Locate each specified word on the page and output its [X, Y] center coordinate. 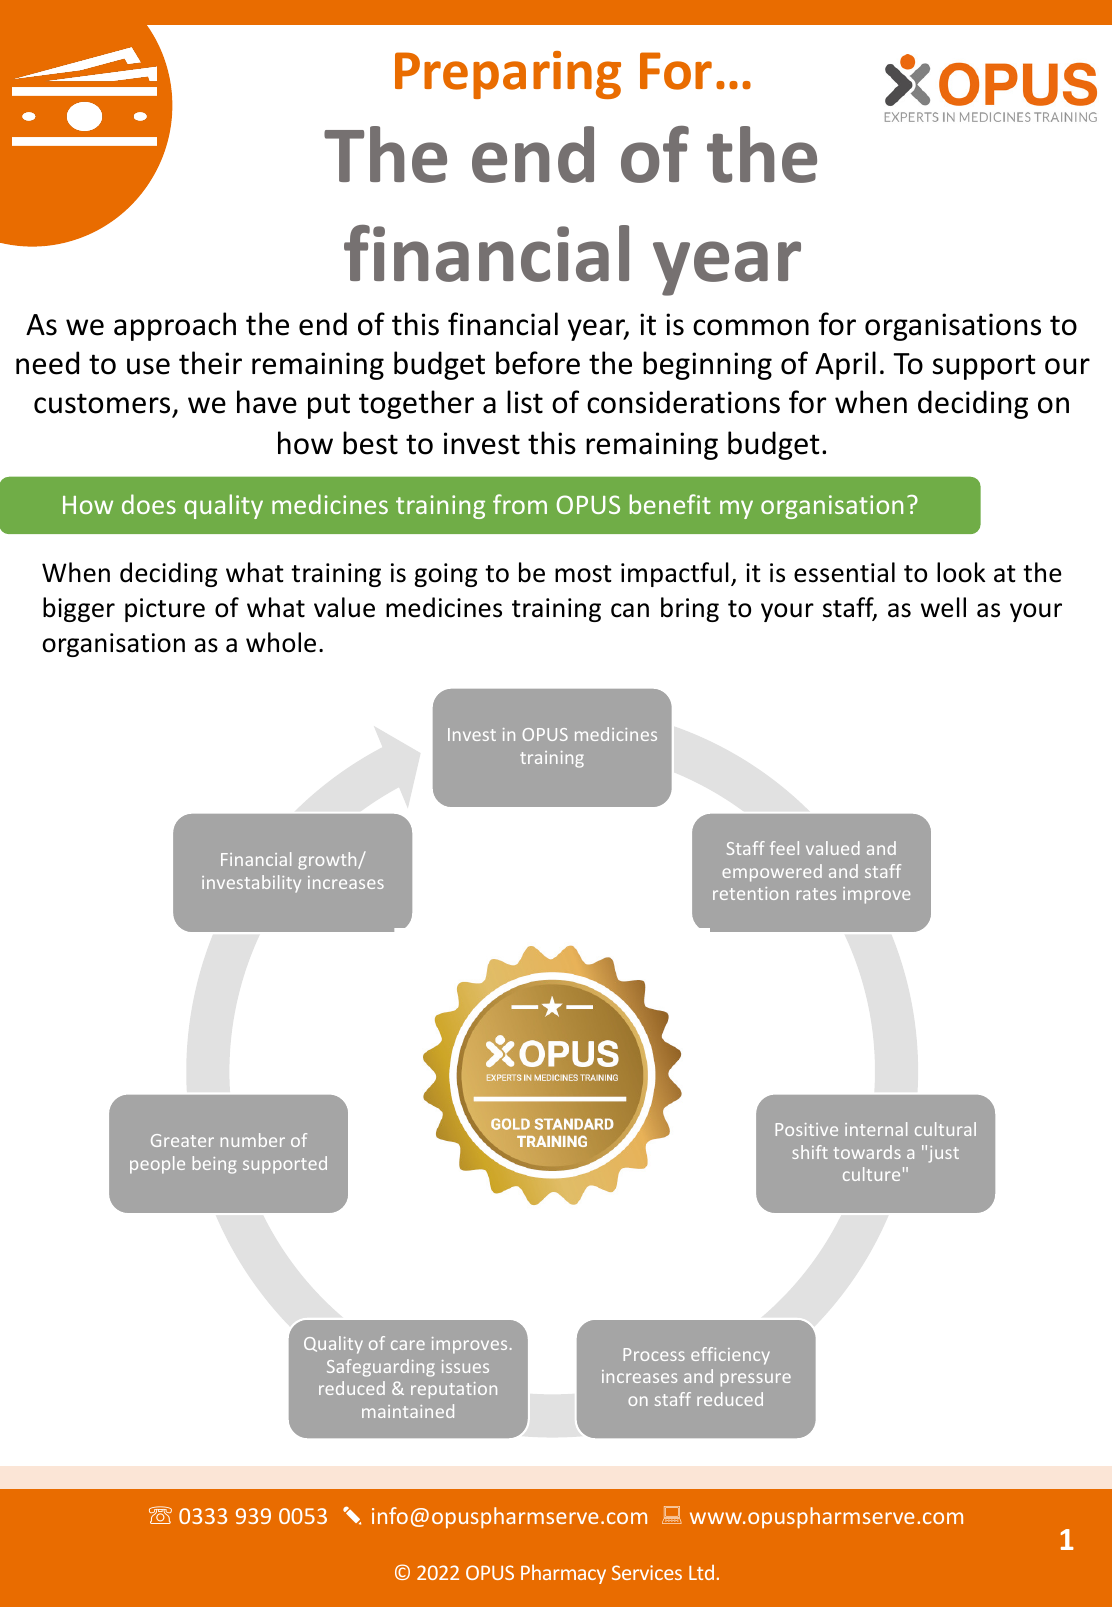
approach [175, 326]
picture [165, 610]
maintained [408, 1411]
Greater [182, 1140]
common [751, 327]
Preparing [508, 75]
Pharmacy [563, 1574]
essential [844, 572]
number [253, 1140]
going [446, 575]
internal [876, 1129]
